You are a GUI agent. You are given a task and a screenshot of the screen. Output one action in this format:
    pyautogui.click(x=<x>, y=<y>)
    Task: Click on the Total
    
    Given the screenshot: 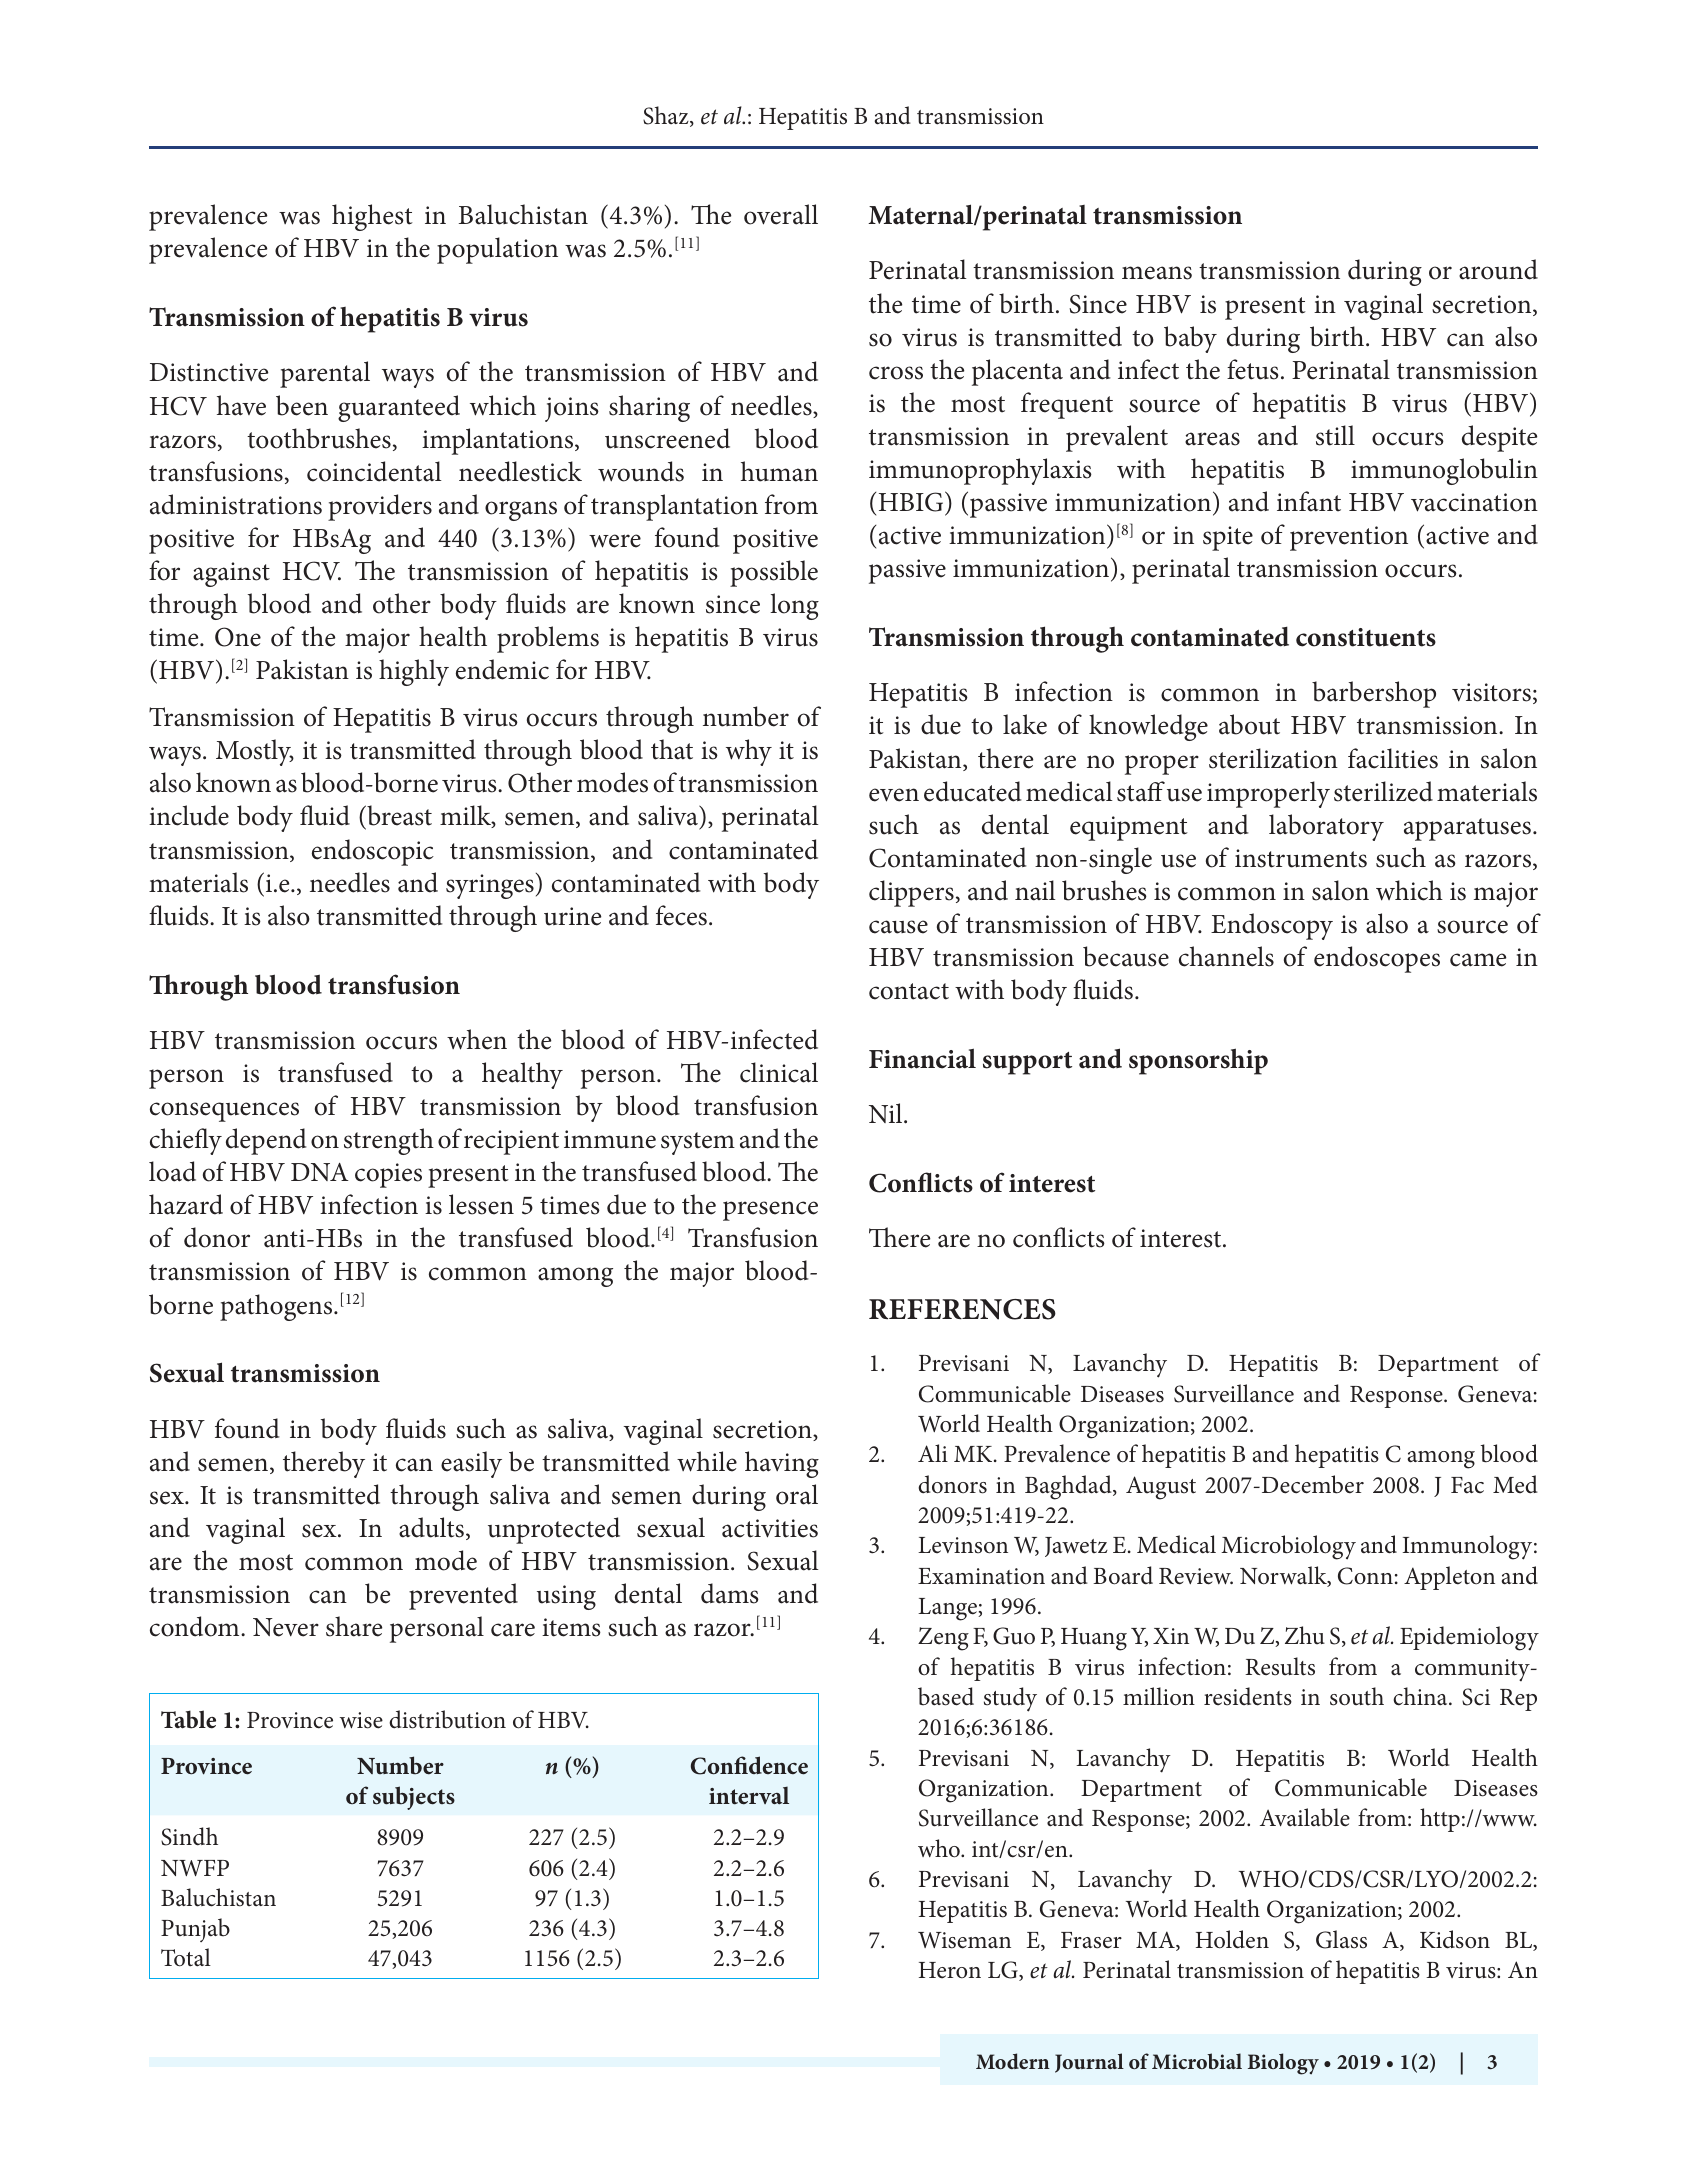 What is the action you would take?
    pyautogui.click(x=186, y=1957)
